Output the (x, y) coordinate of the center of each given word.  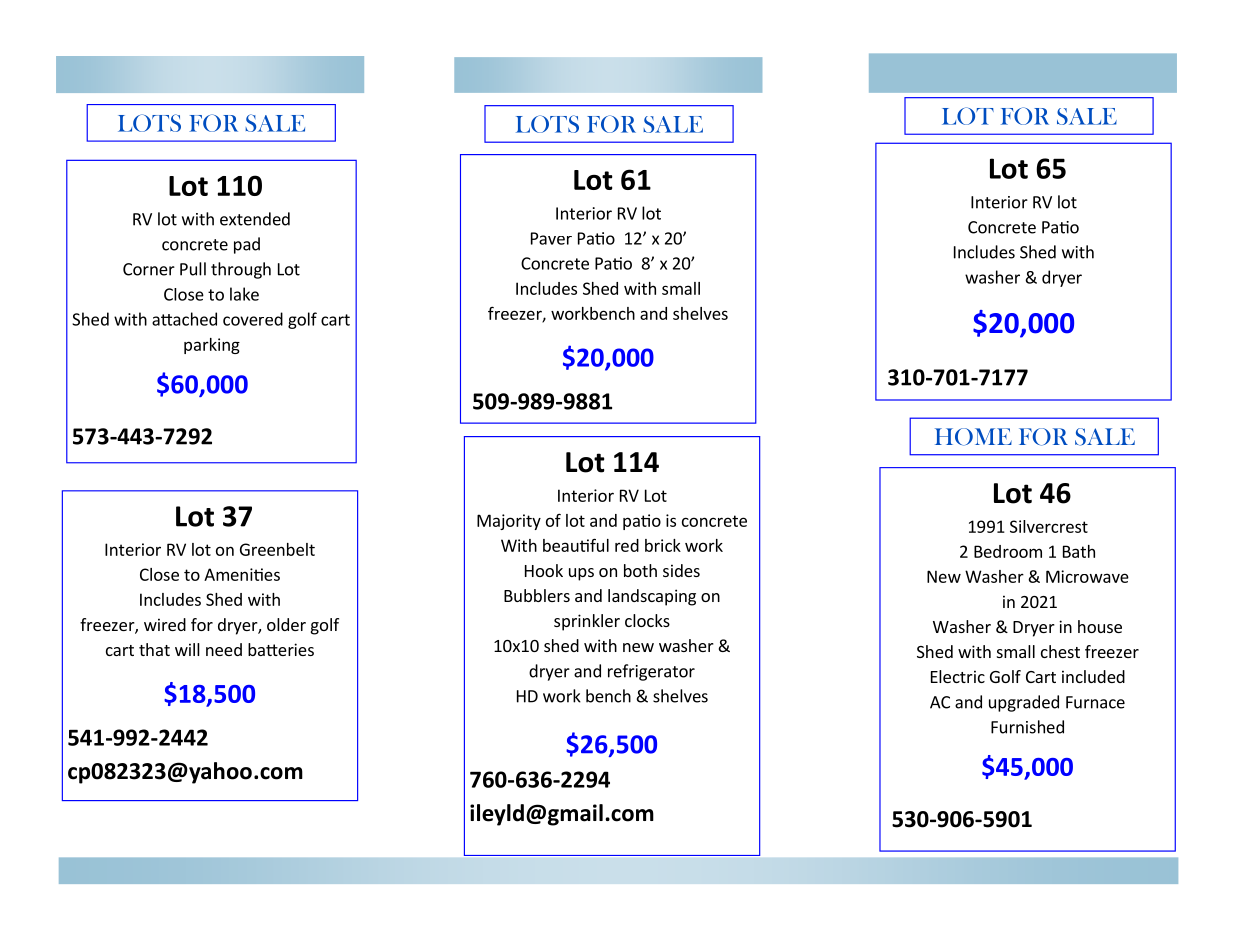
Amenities (242, 574)
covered (253, 319)
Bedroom (1008, 551)
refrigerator (651, 672)
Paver (551, 238)
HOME (973, 437)
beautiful (576, 545)
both (640, 570)
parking (212, 346)
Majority (509, 522)
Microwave (1087, 576)
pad (247, 245)
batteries (281, 649)
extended (255, 219)
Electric (958, 676)
